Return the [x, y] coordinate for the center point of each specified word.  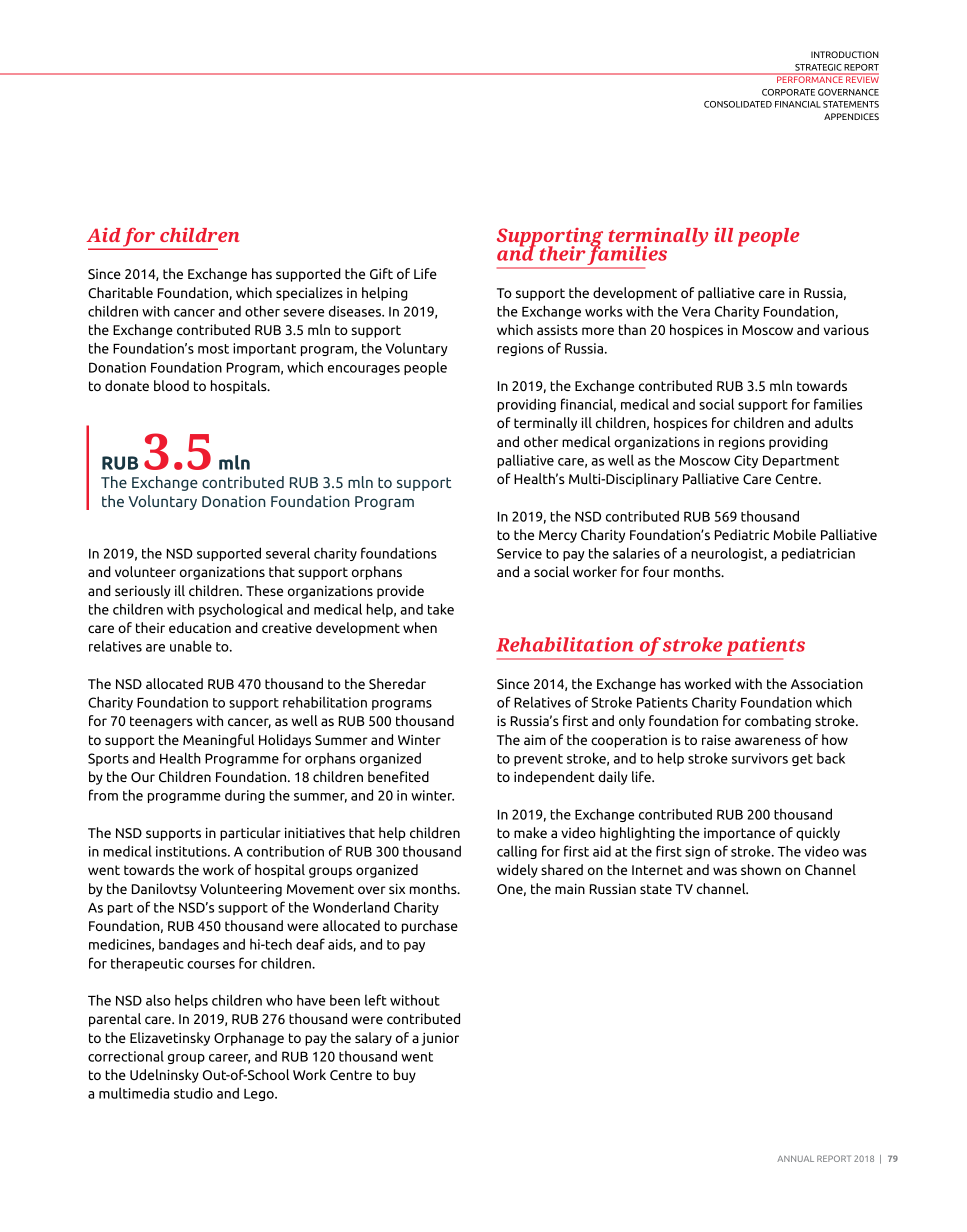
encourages [364, 370]
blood [171, 385]
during [245, 796]
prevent [538, 760]
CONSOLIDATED [738, 104]
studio [193, 1093]
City [746, 461]
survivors [760, 758]
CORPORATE [788, 92]
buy [405, 1076]
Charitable [120, 292]
